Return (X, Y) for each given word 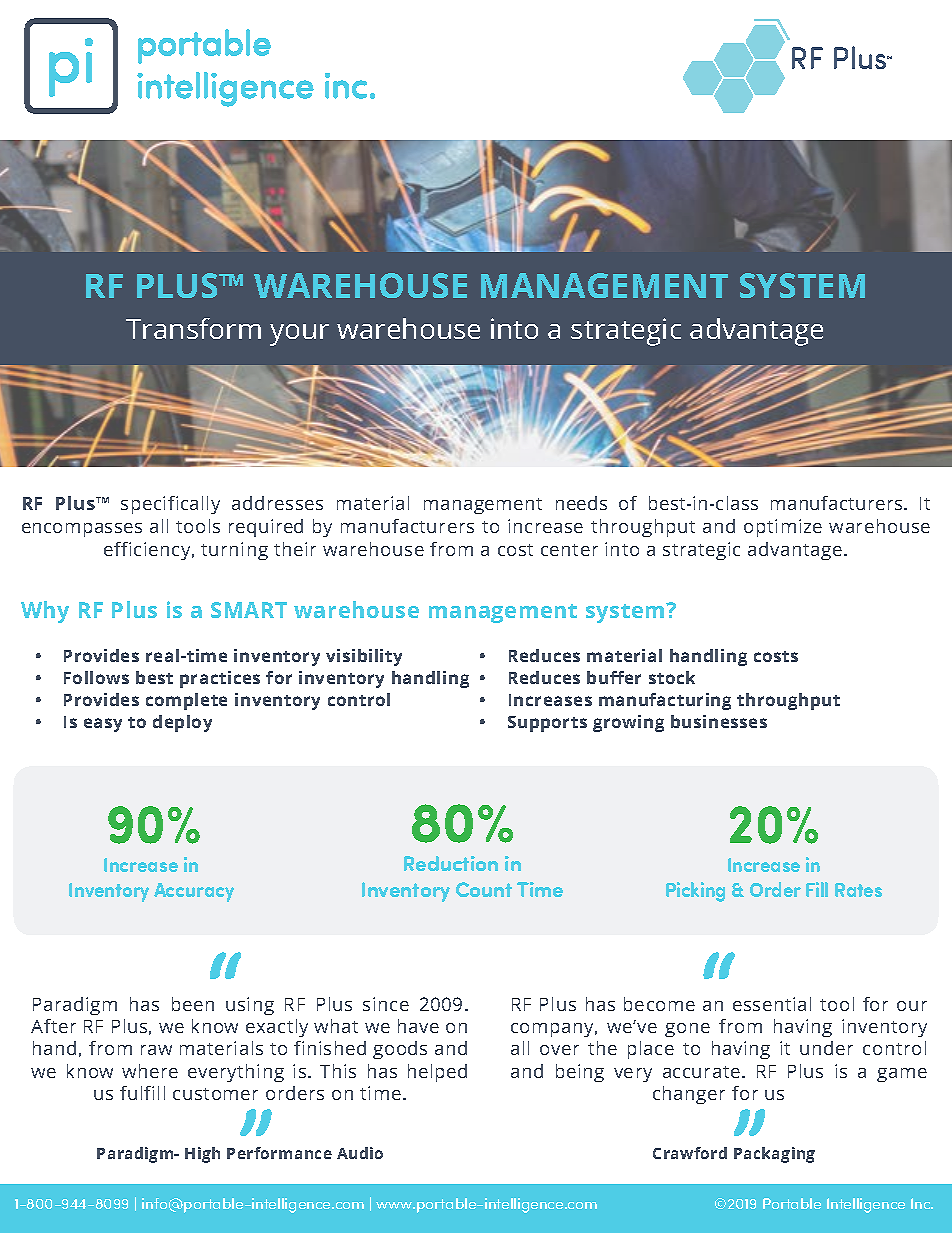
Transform (193, 328)
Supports (547, 724)
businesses (719, 721)
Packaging (774, 1155)
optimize (783, 528)
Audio (360, 1153)
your (299, 335)
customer (215, 1094)
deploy (182, 723)
